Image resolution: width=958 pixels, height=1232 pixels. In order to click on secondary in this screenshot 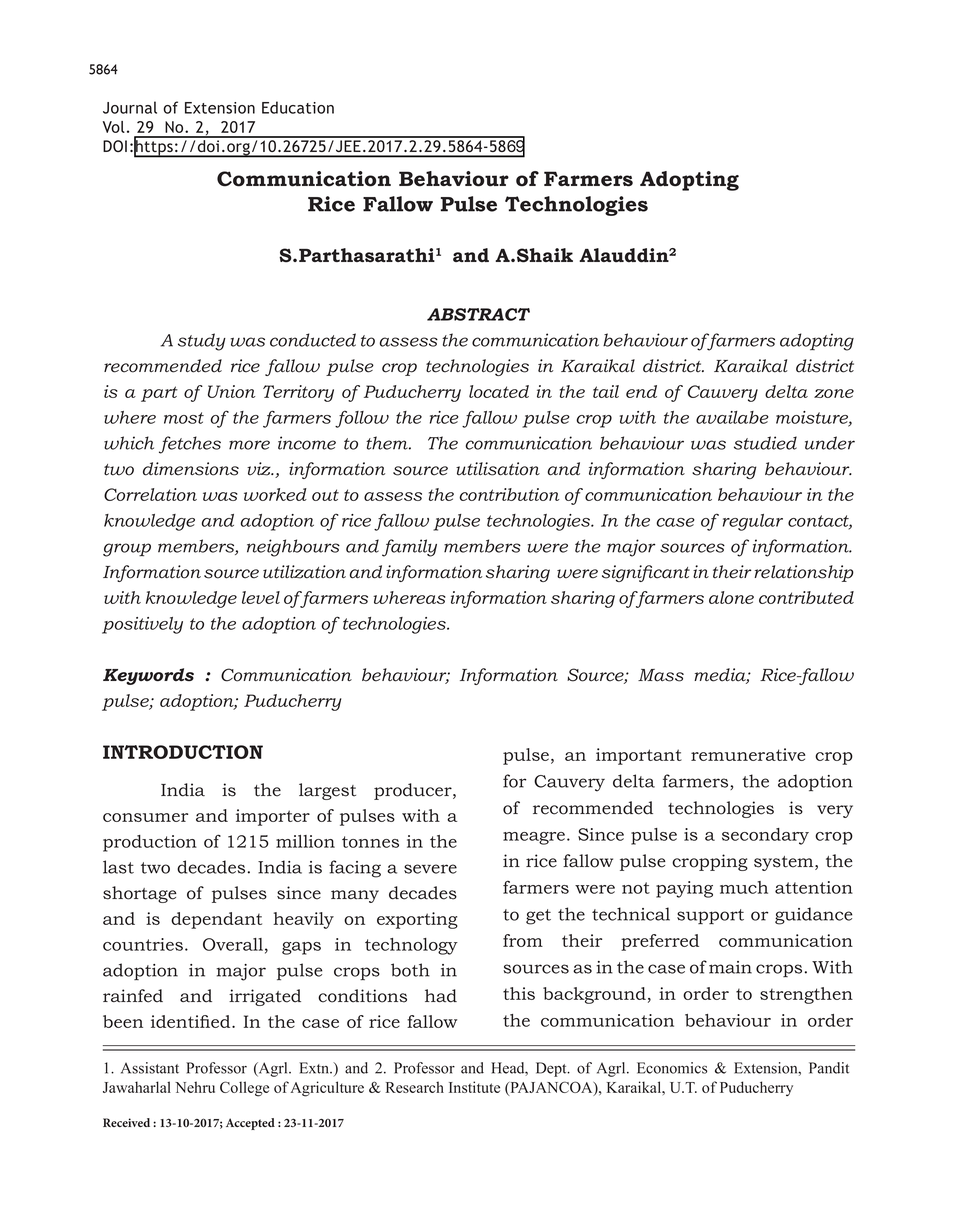, I will do `click(765, 836)`.
